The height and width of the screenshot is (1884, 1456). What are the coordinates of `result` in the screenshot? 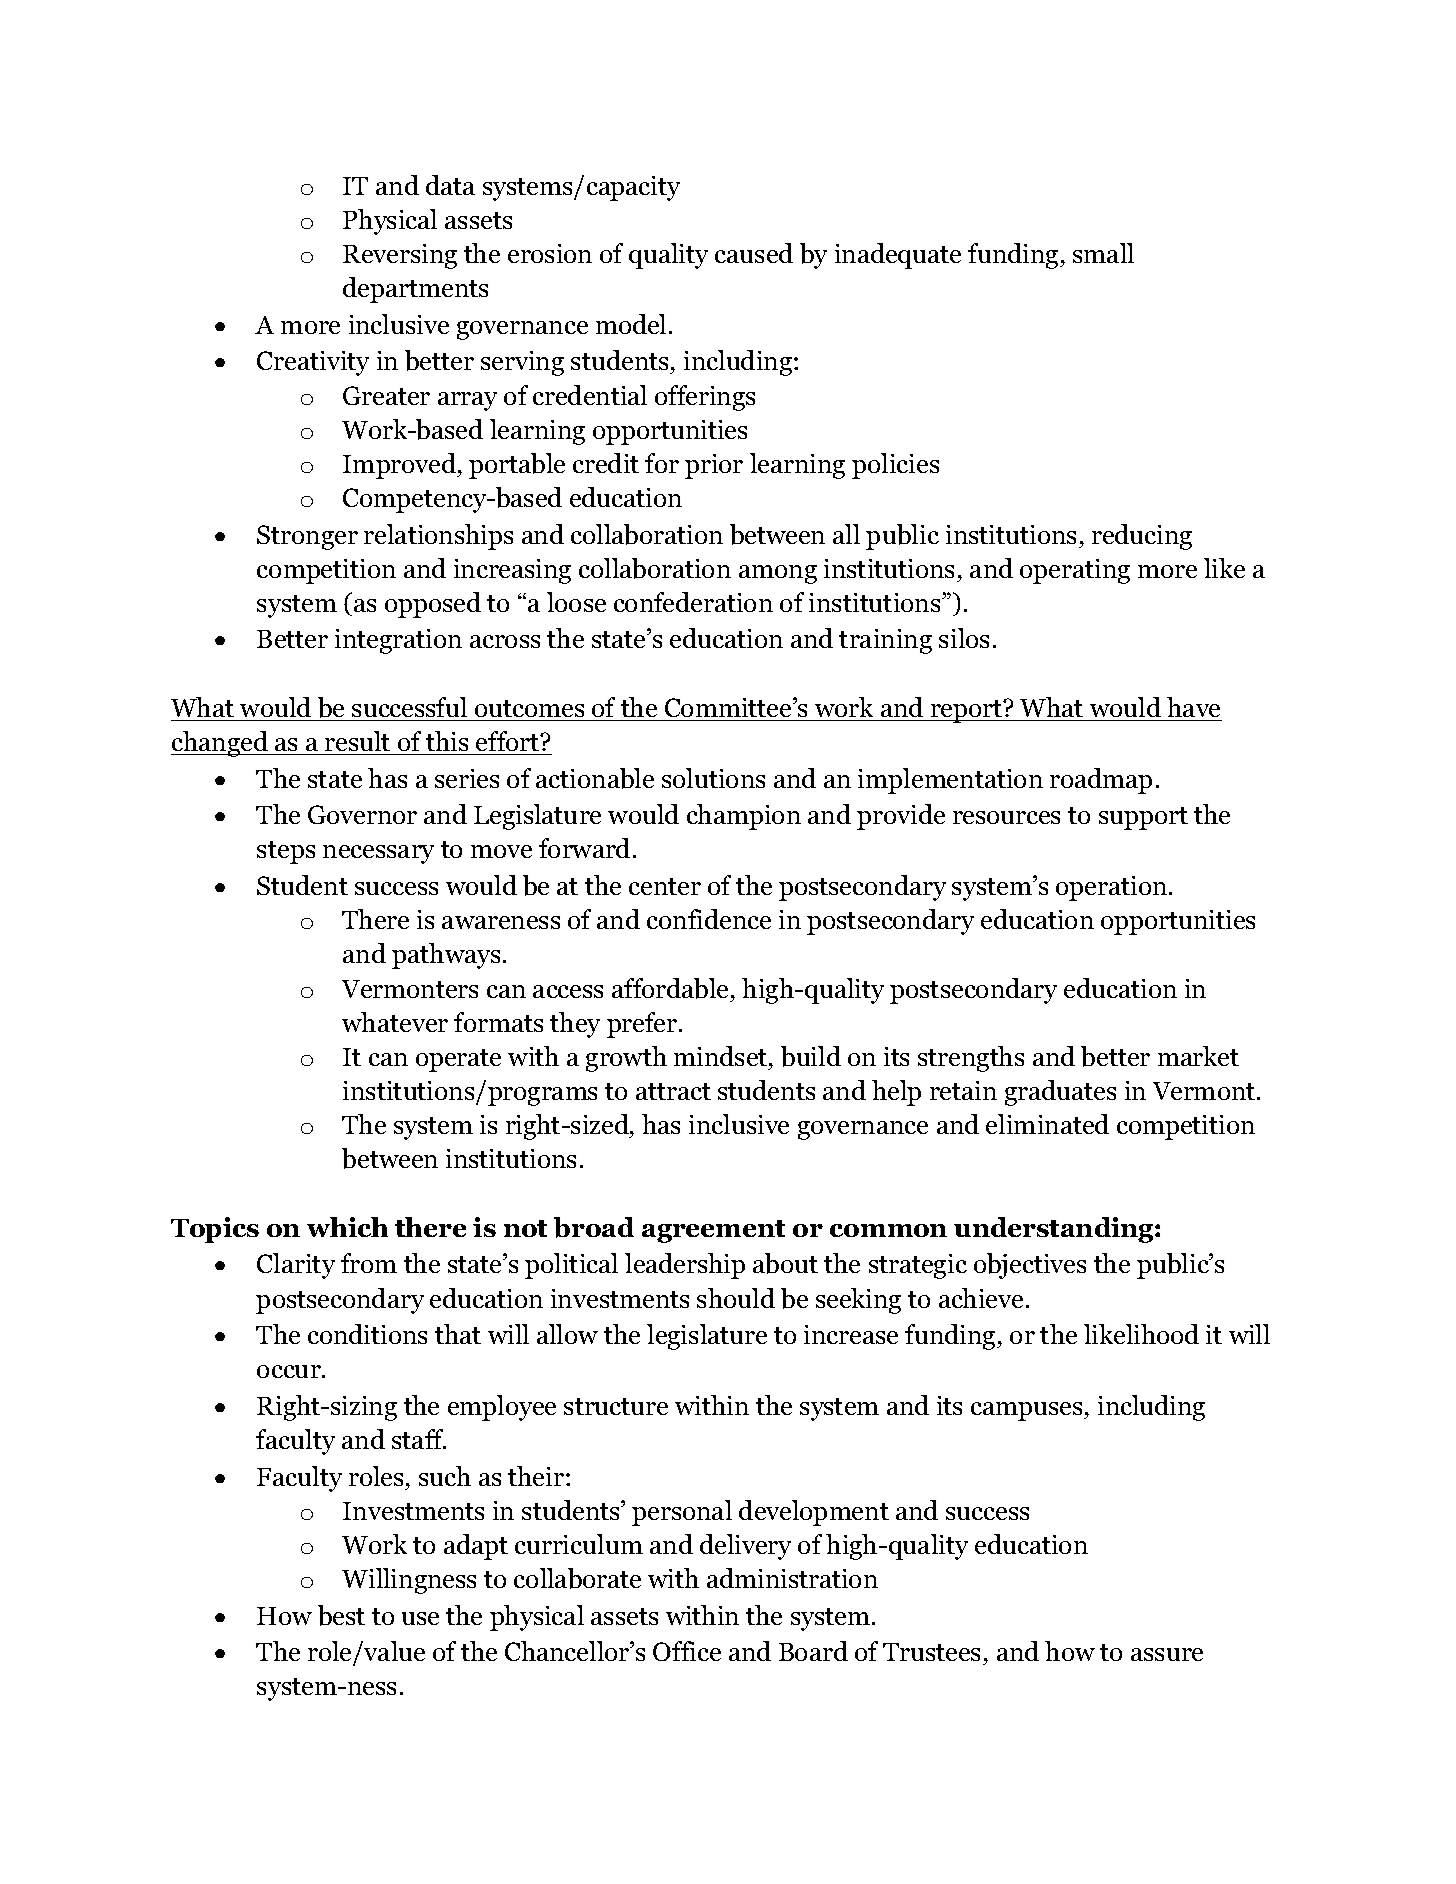 It's located at (358, 743).
